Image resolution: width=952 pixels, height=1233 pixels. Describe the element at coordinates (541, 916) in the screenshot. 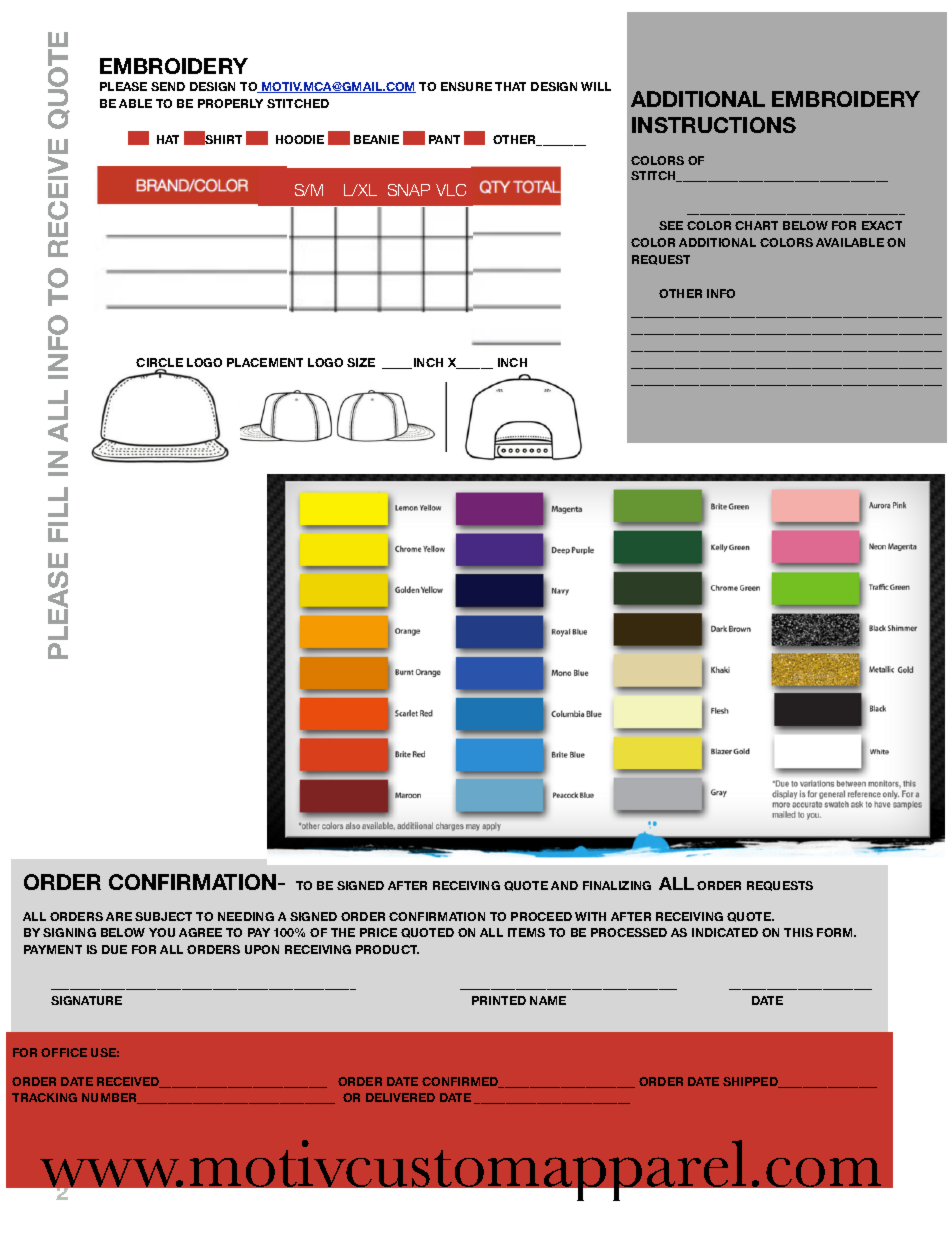

I see `PROCEED` at that location.
